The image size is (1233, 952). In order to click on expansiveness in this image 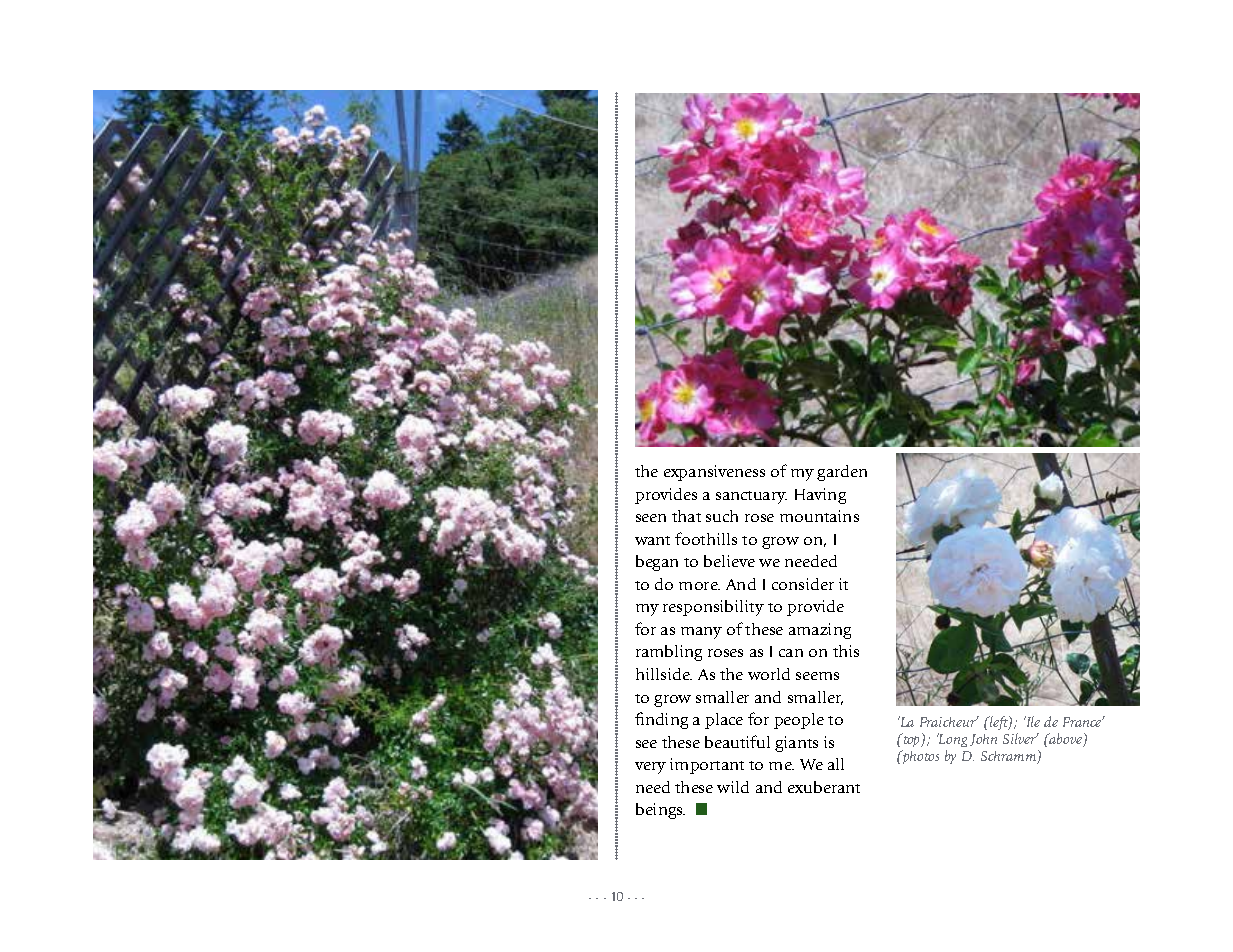, I will do `click(714, 473)`.
